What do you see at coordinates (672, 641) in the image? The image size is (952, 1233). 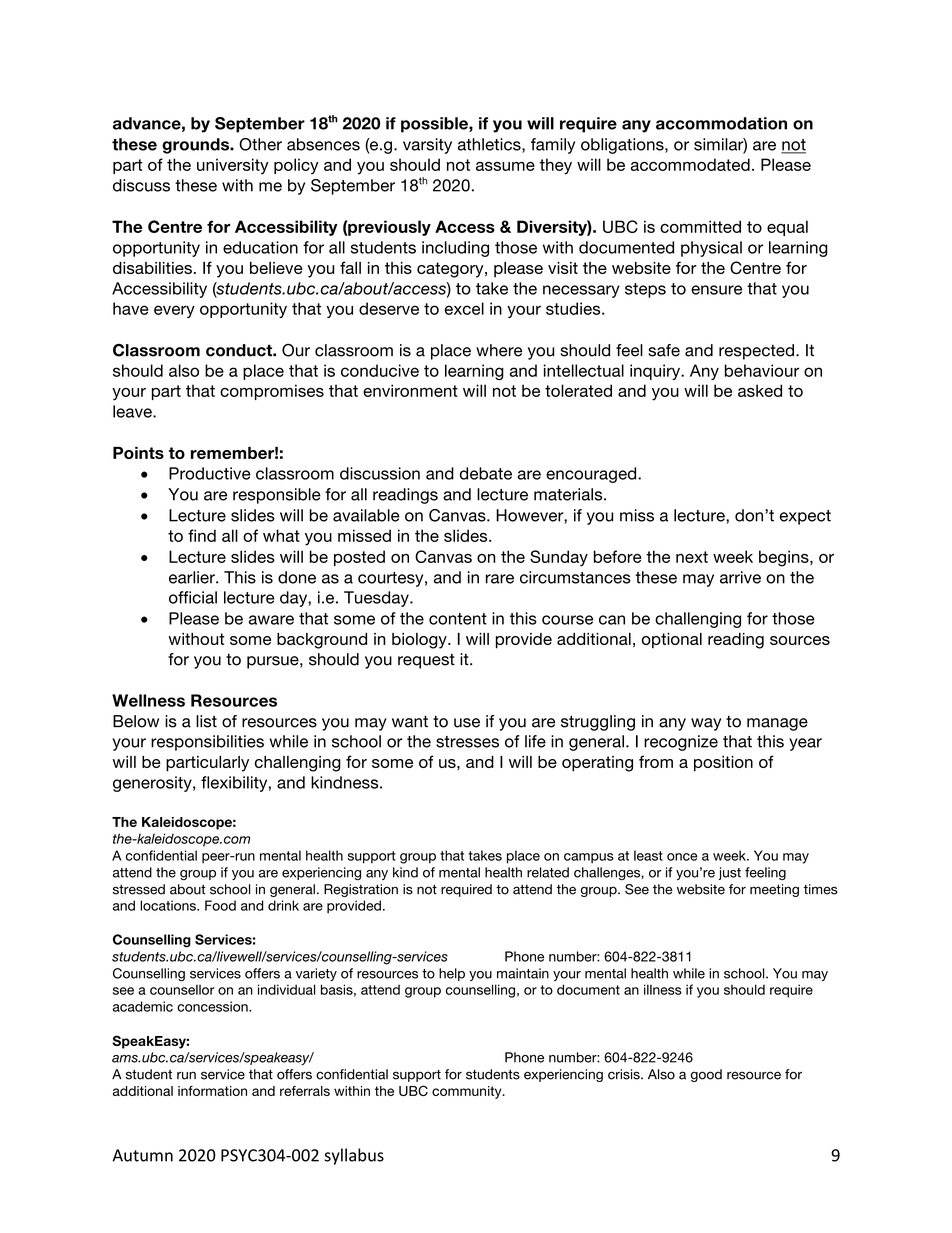 I see `optional` at bounding box center [672, 641].
